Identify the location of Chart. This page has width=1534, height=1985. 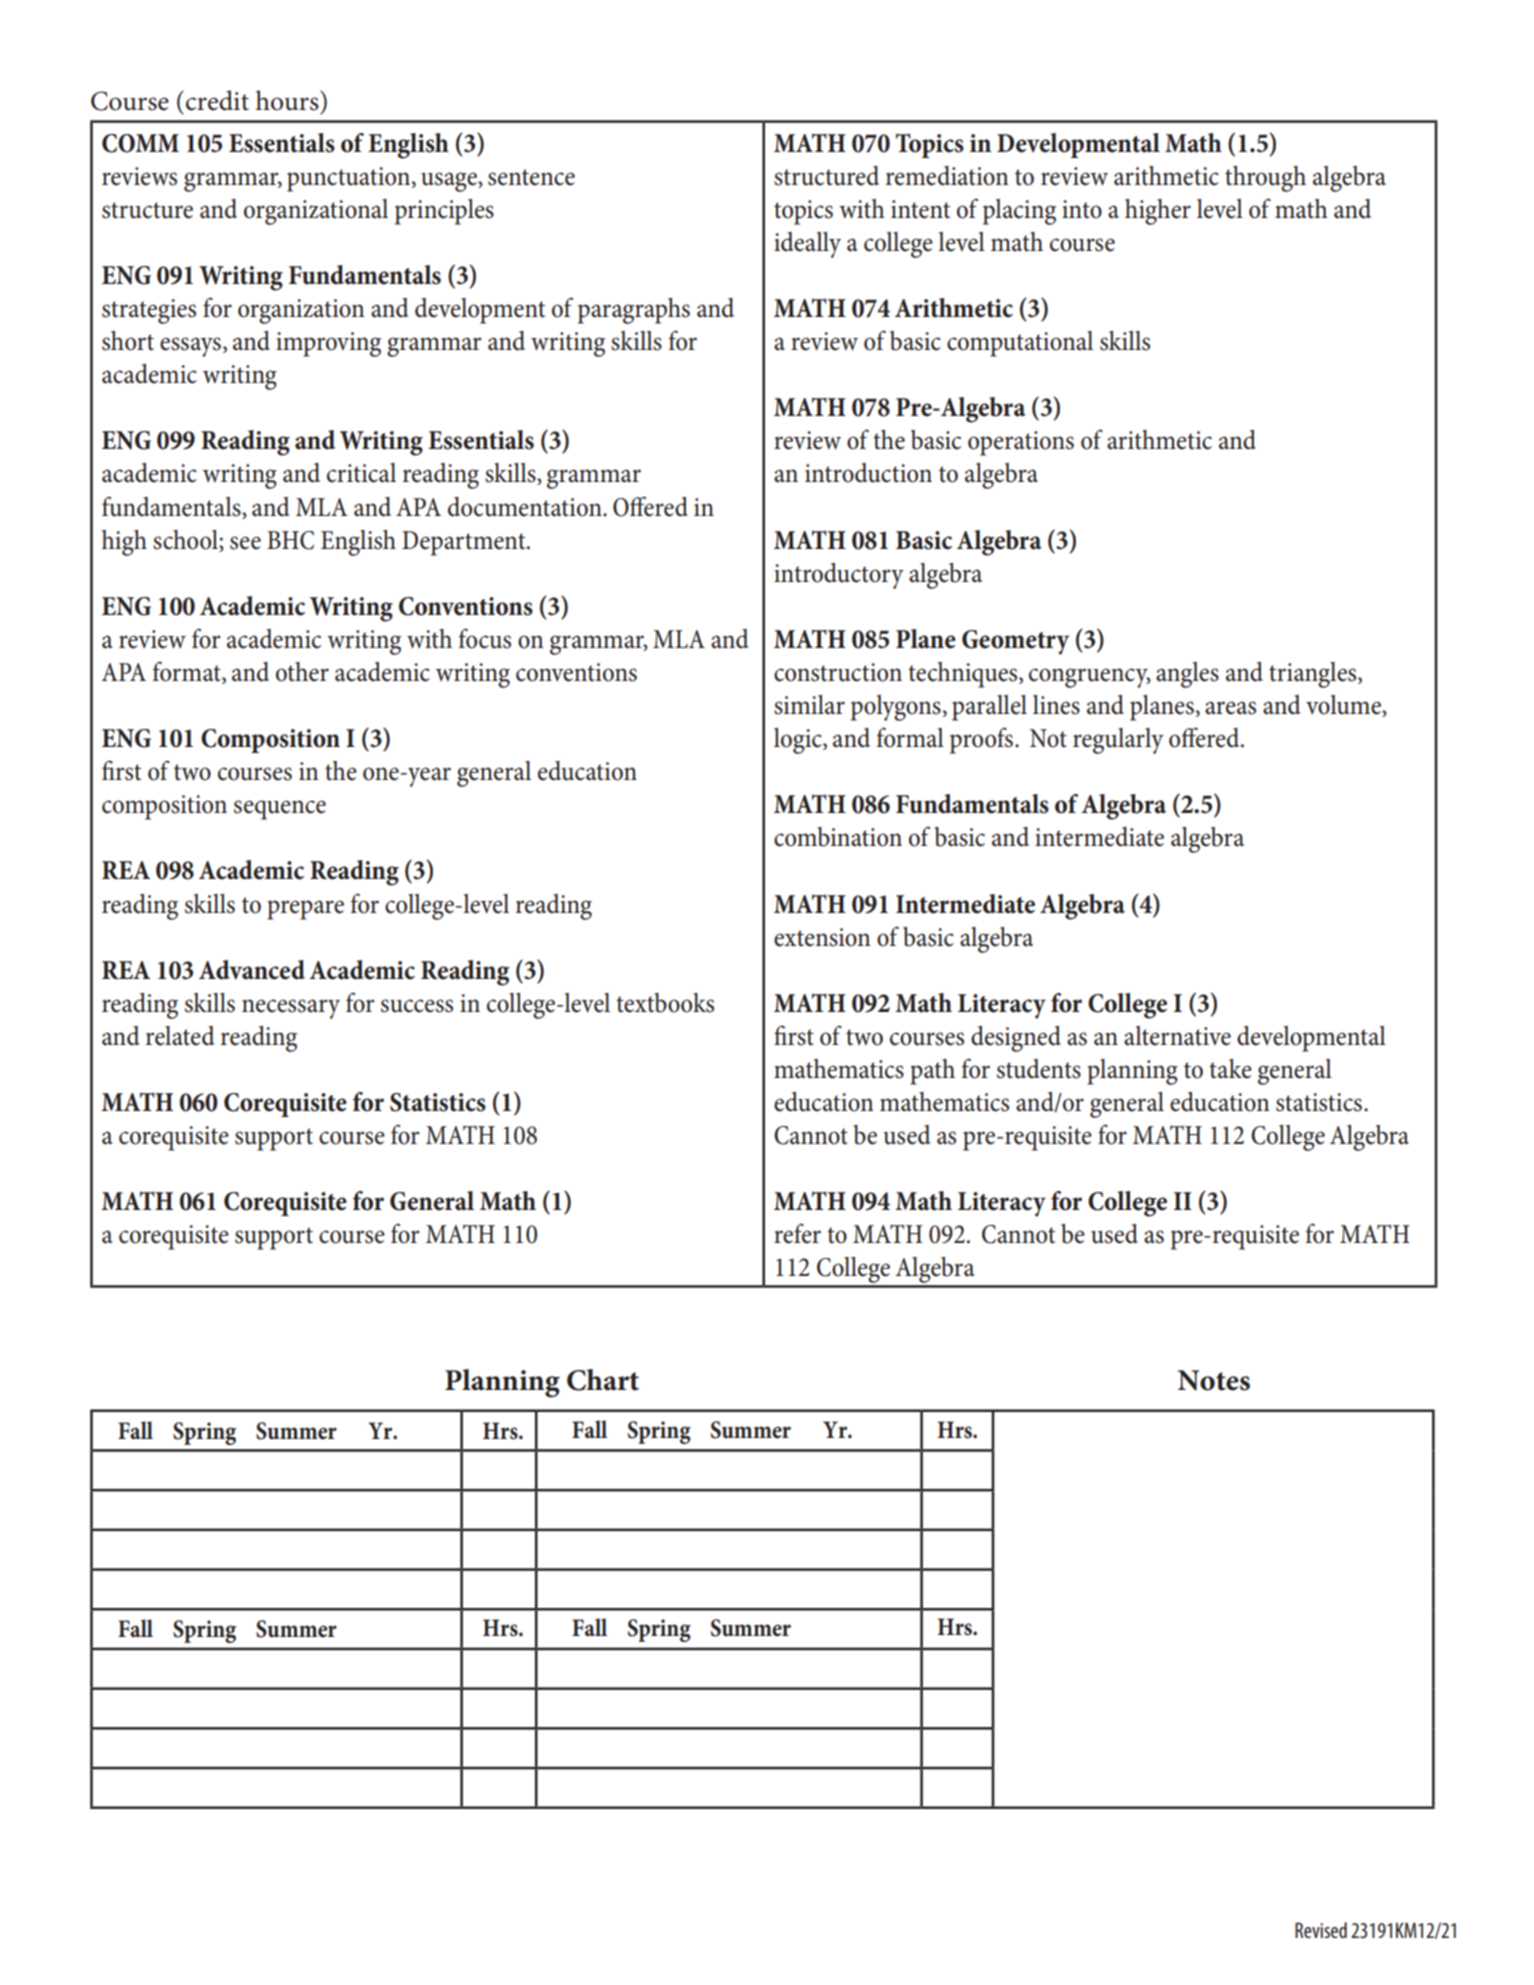
(603, 1380).
